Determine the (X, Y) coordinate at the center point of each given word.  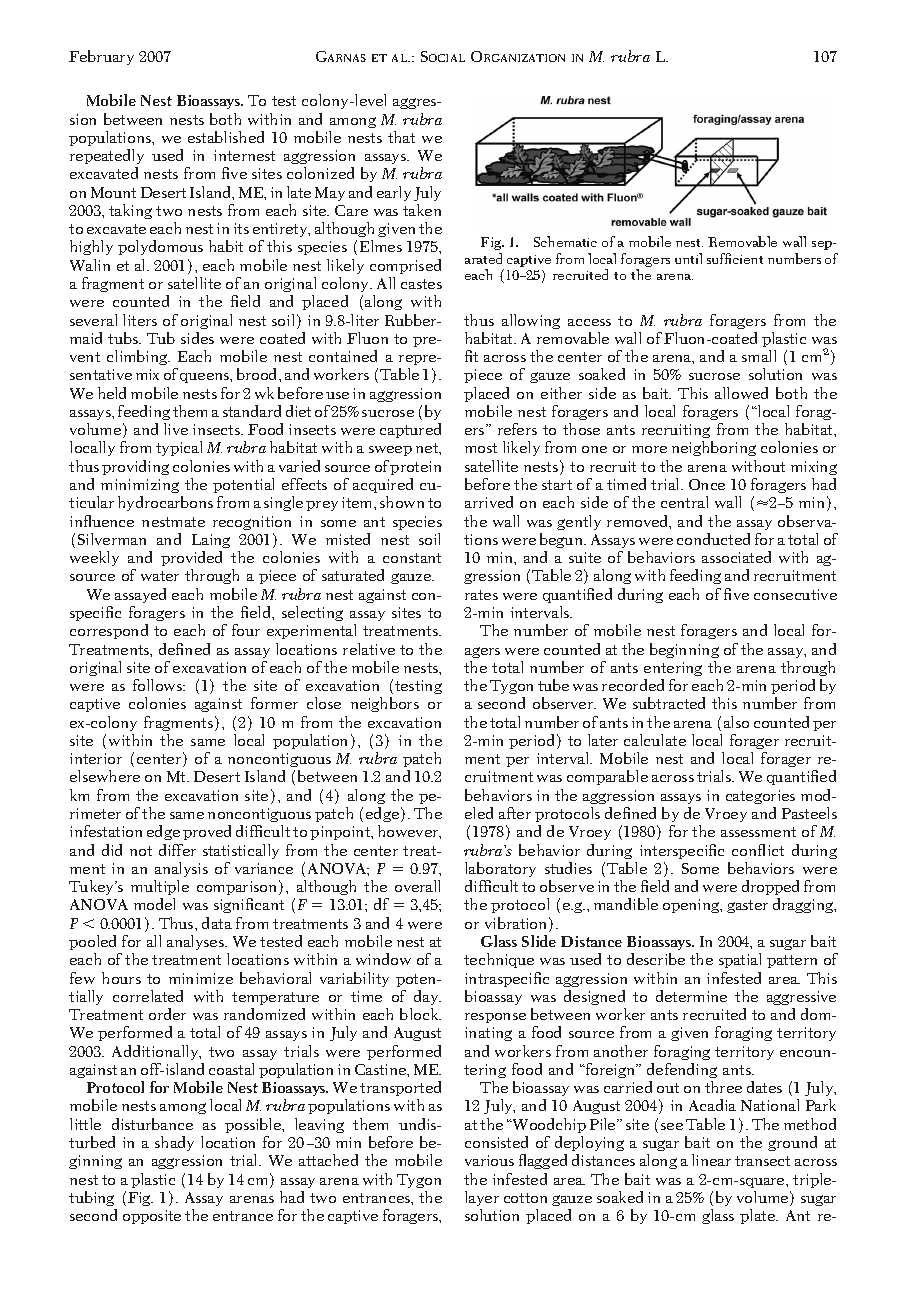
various (489, 1160)
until (688, 258)
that (401, 137)
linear (711, 1160)
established (226, 137)
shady (174, 1143)
